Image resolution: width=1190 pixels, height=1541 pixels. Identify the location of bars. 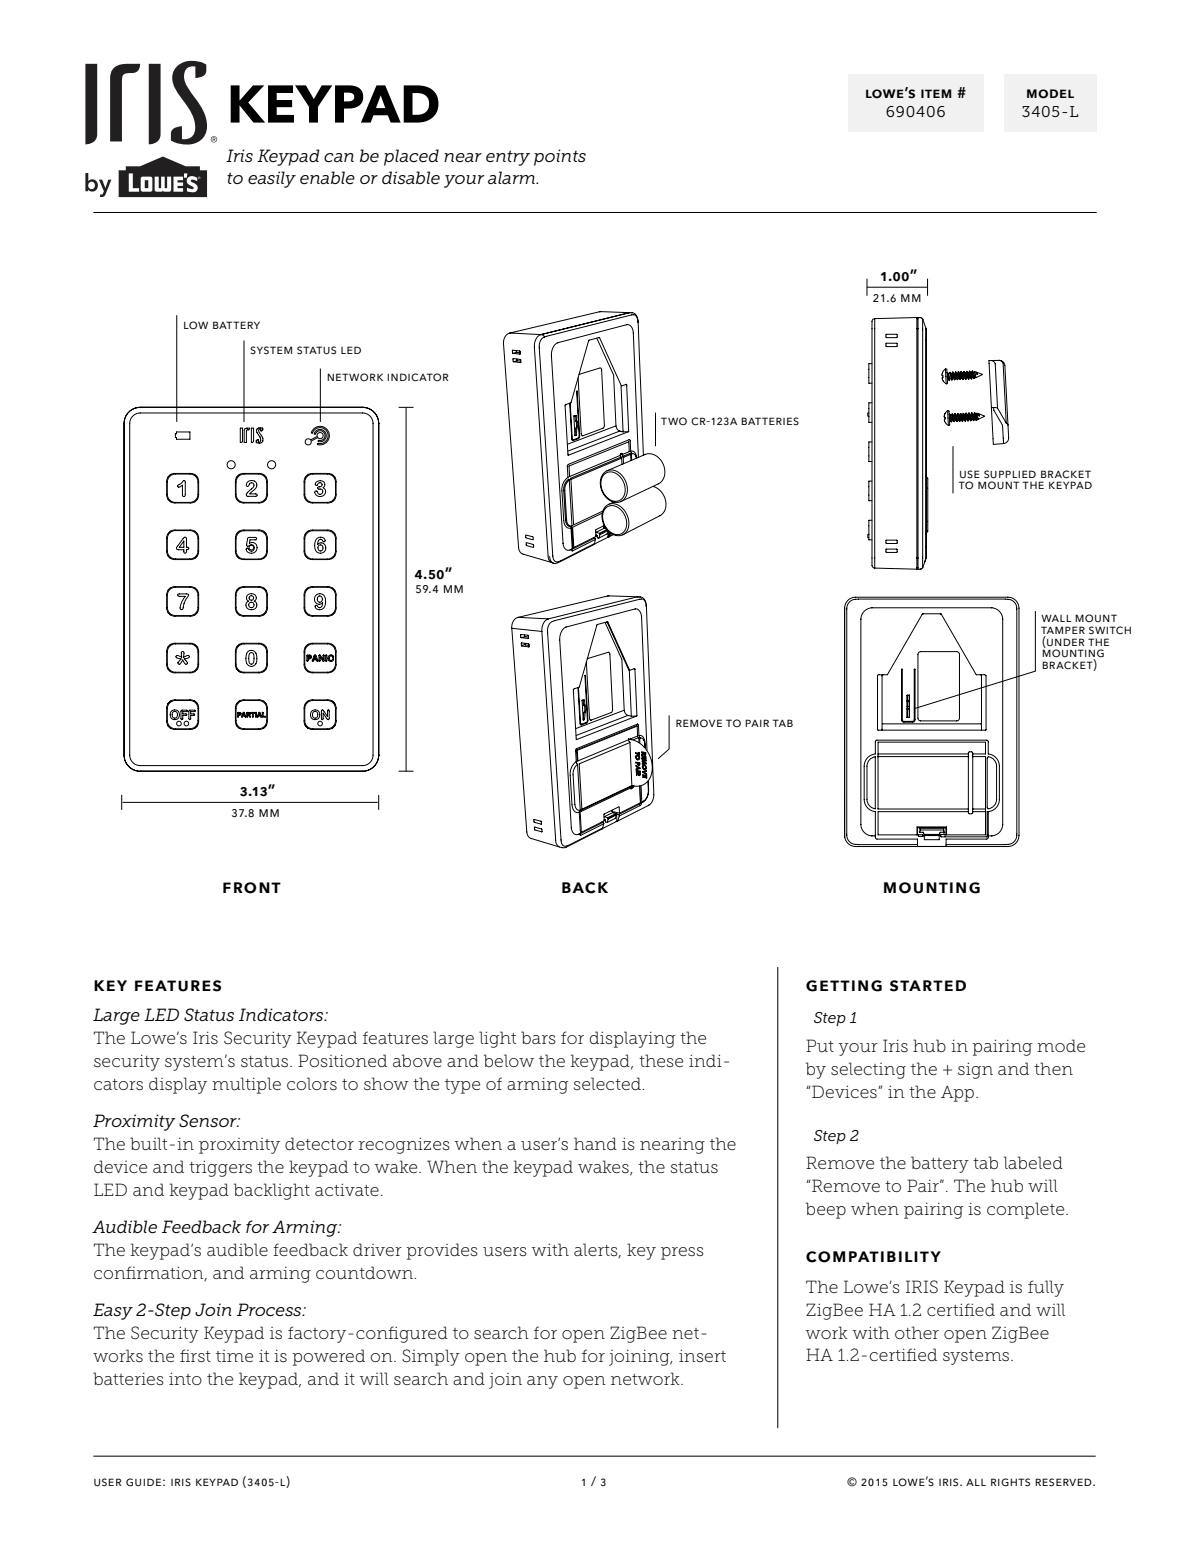
(538, 1037).
